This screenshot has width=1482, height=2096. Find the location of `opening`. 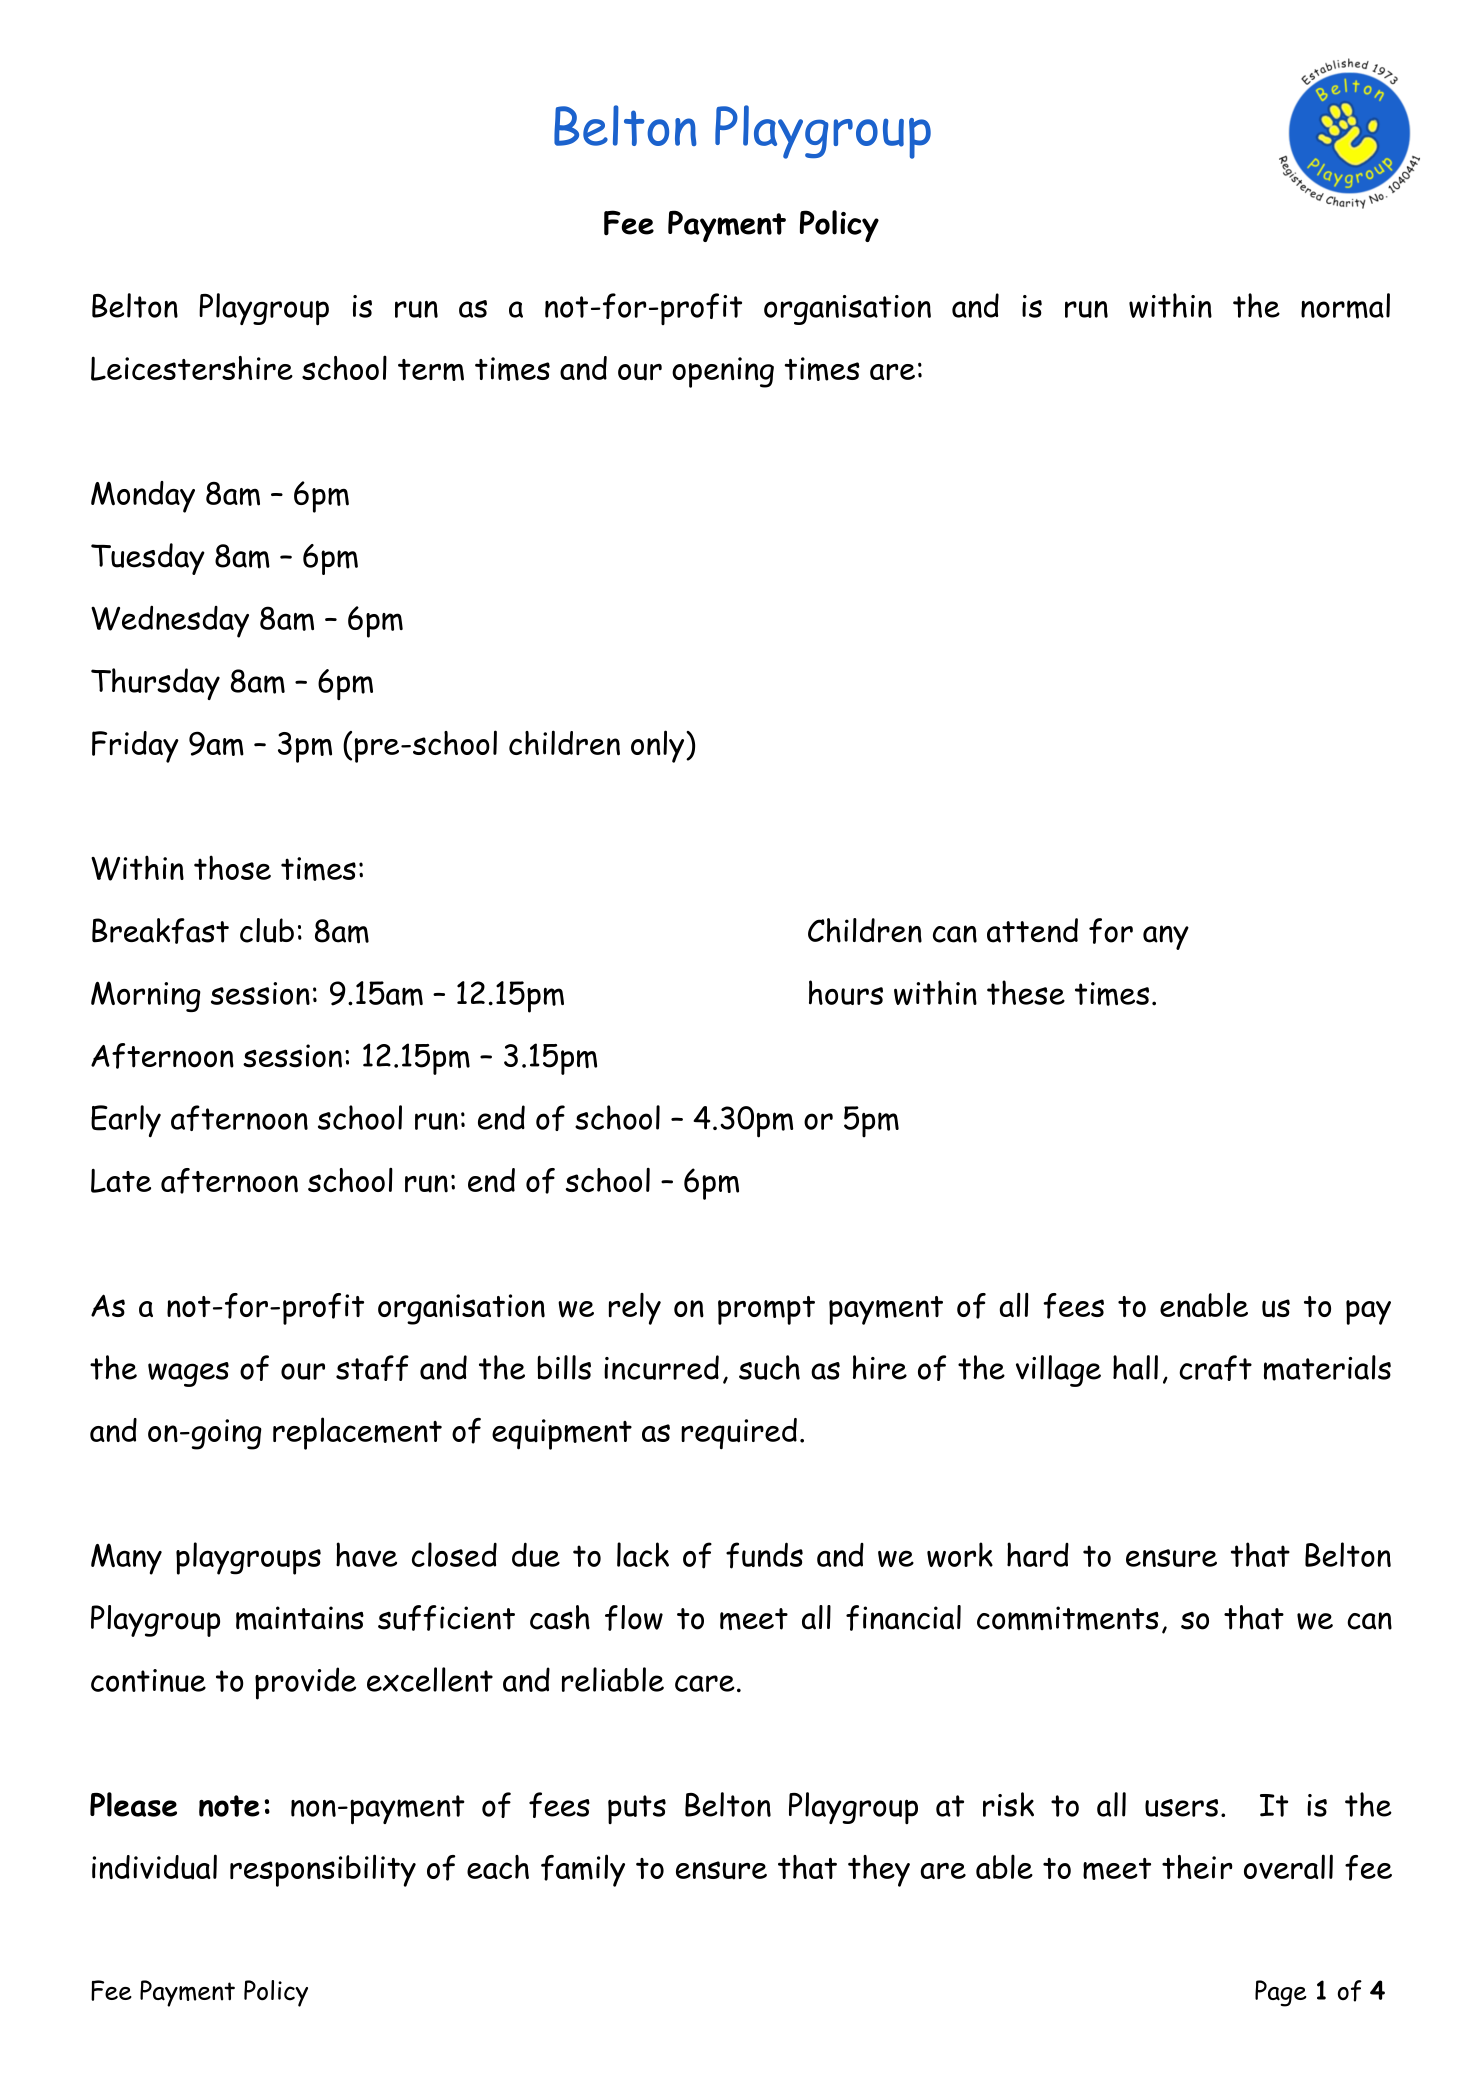

opening is located at coordinates (723, 372).
